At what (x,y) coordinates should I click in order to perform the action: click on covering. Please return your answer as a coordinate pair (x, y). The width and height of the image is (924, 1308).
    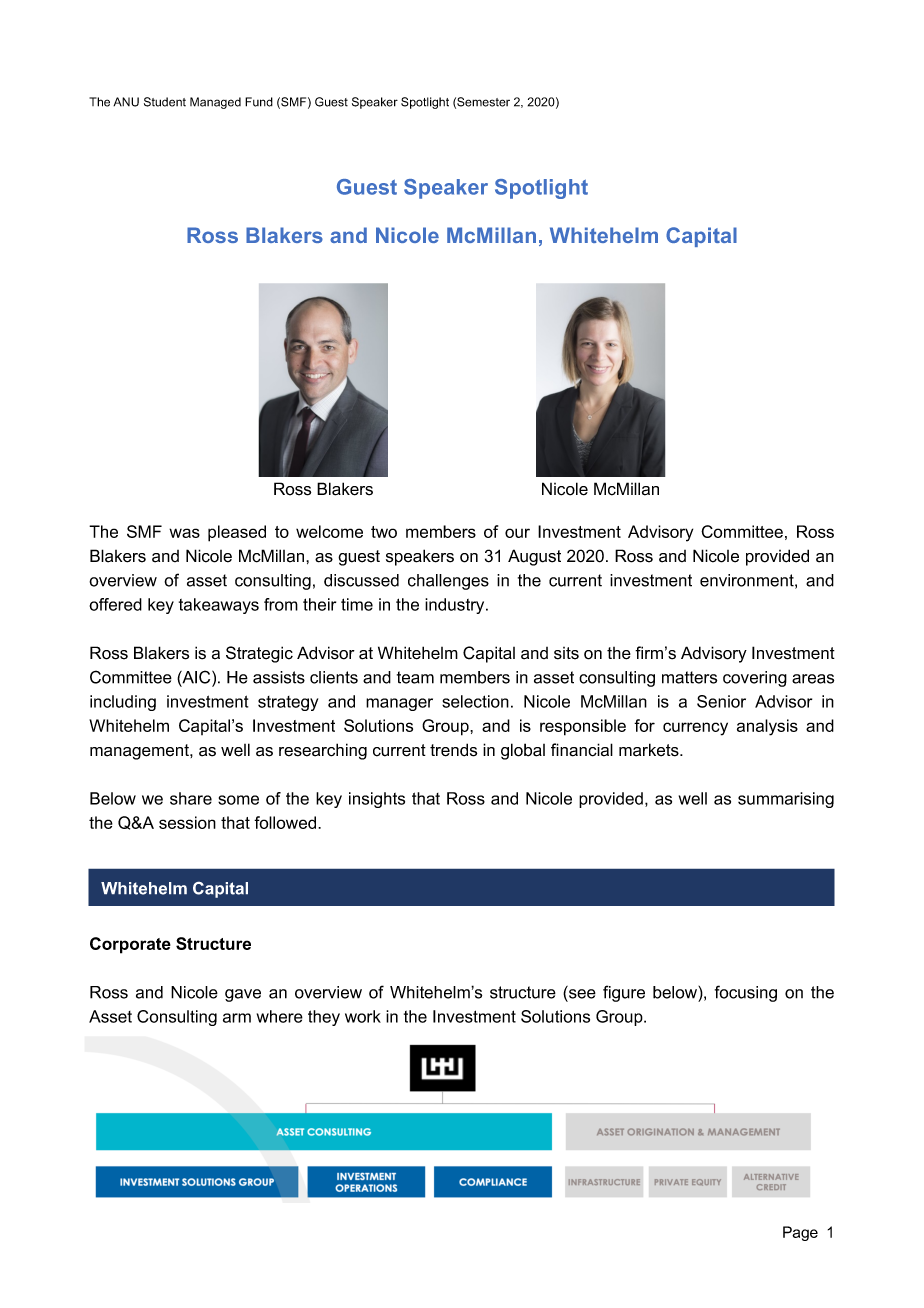
    Looking at the image, I should click on (755, 679).
